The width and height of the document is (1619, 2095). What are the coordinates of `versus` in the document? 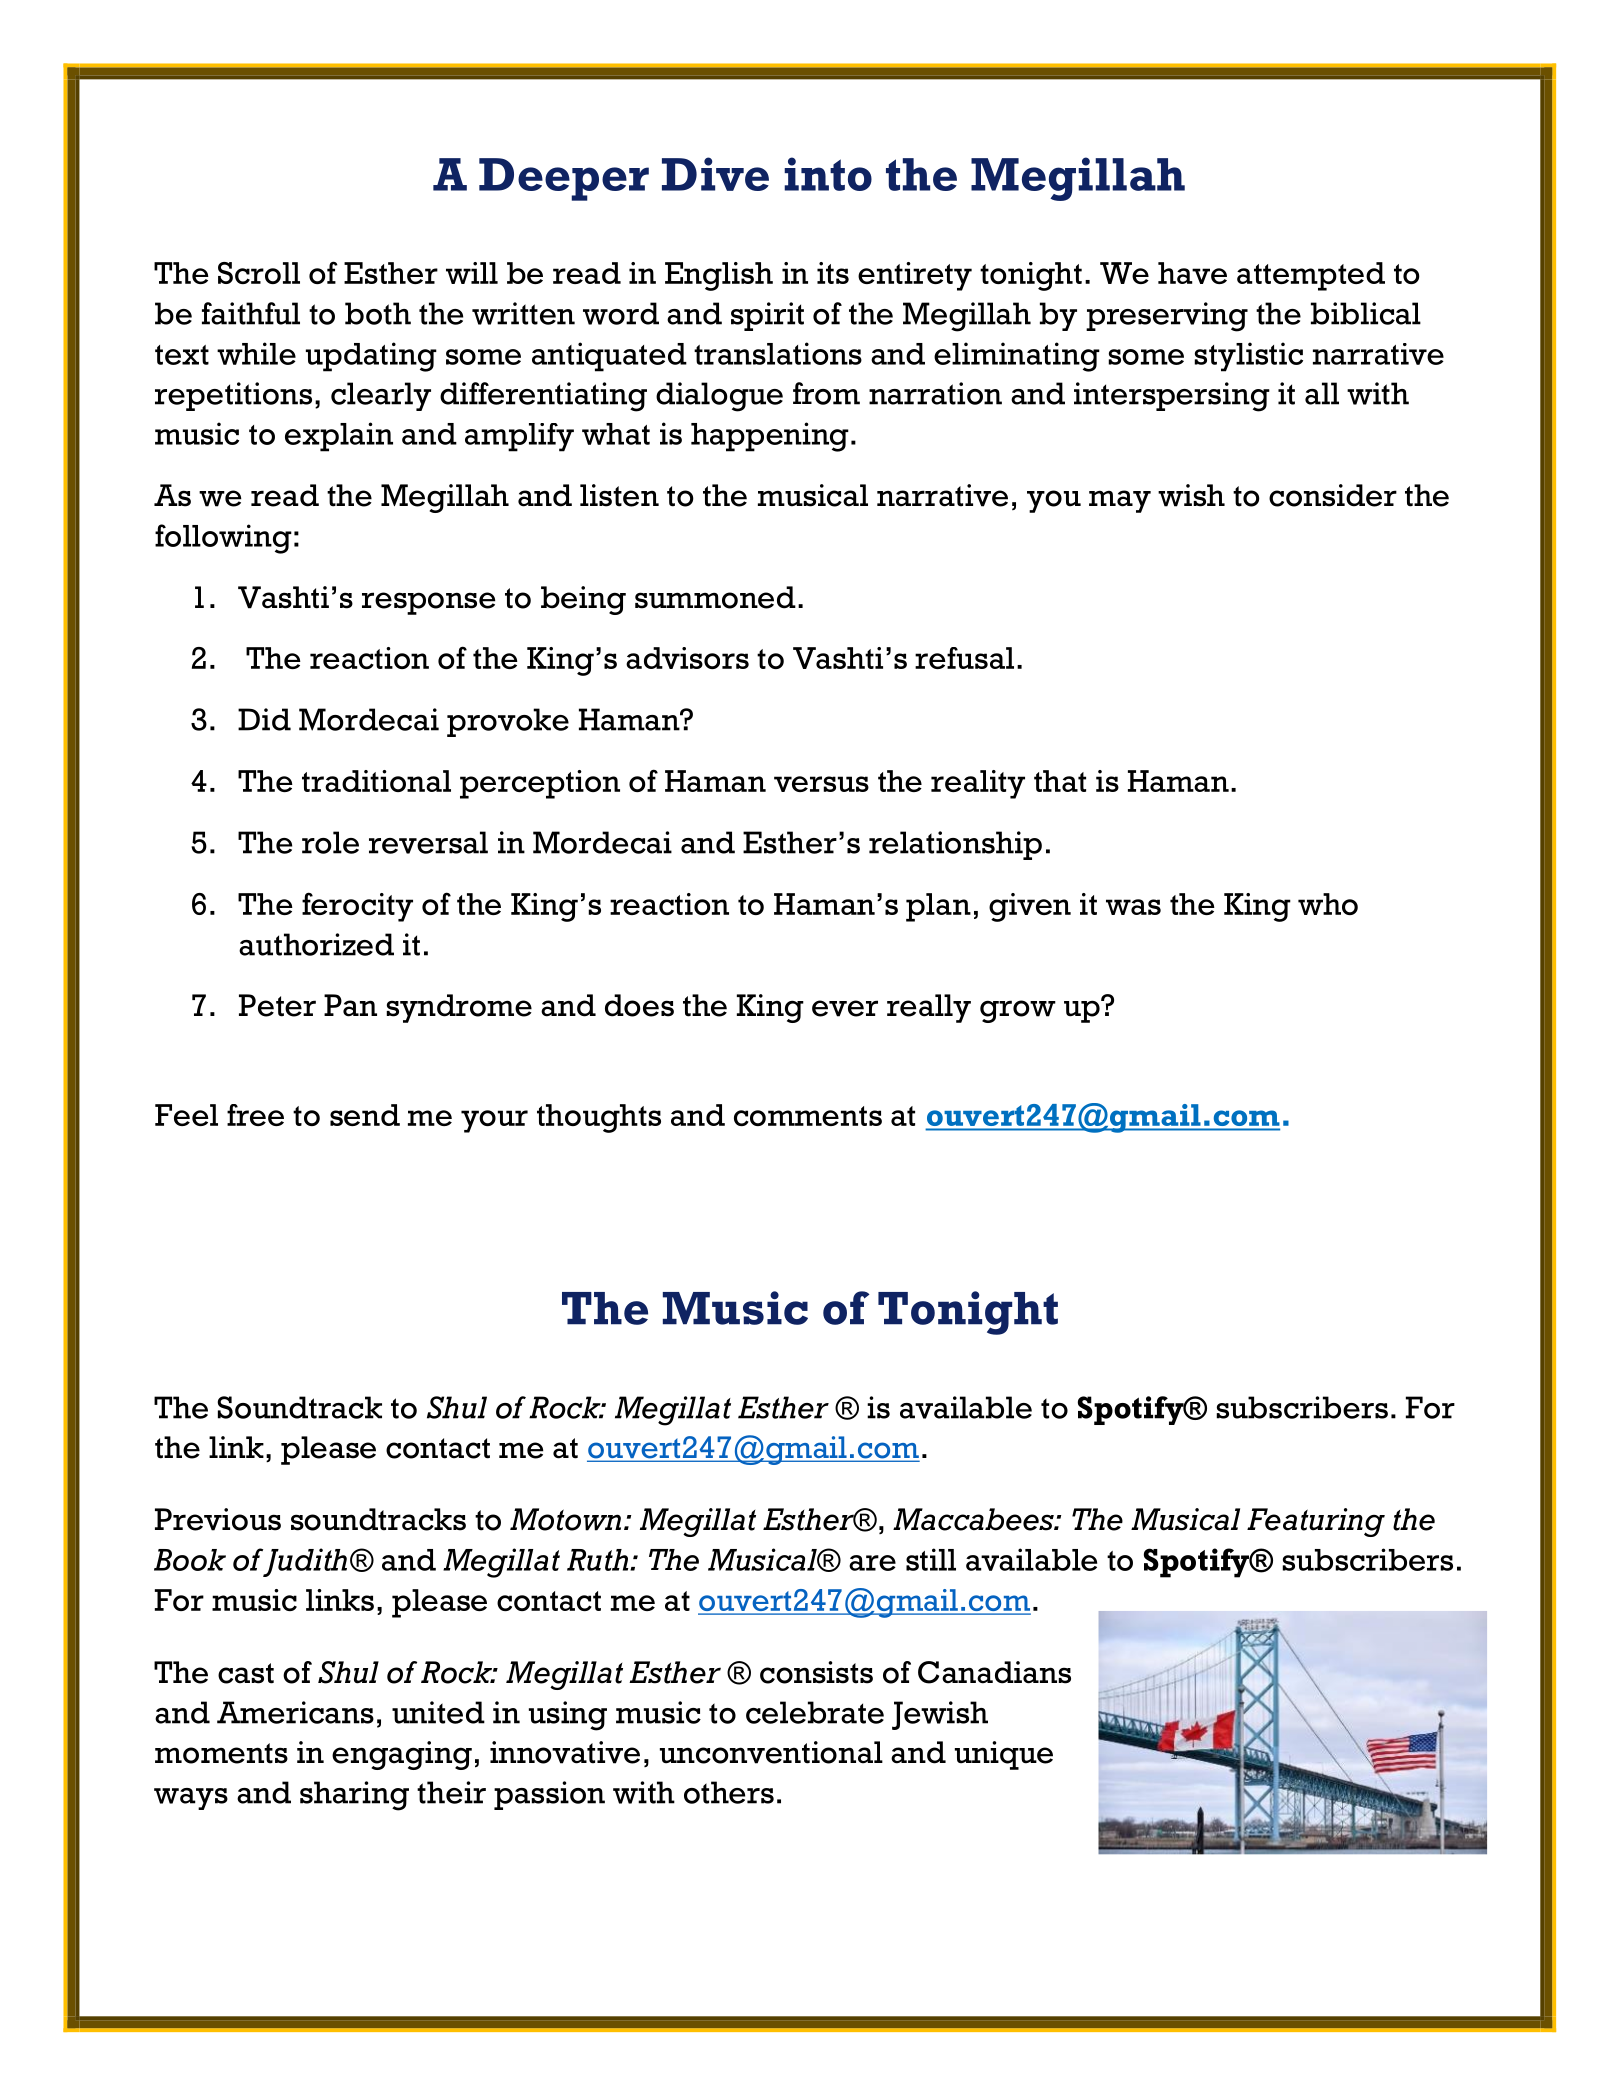 It's located at (821, 784).
